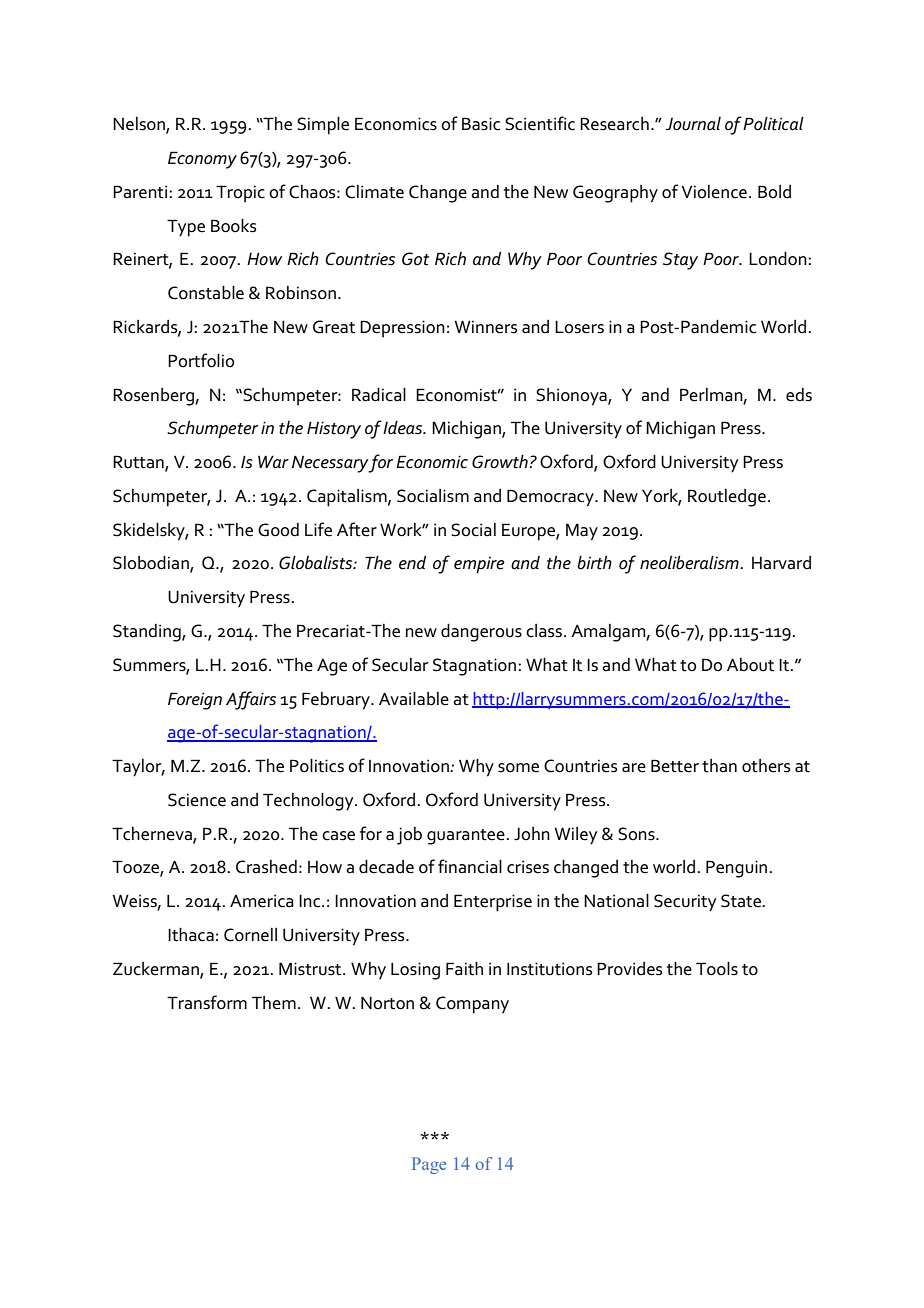 This page has height=1308, width=924. Describe the element at coordinates (501, 462) in the page. I see `Growth` at that location.
